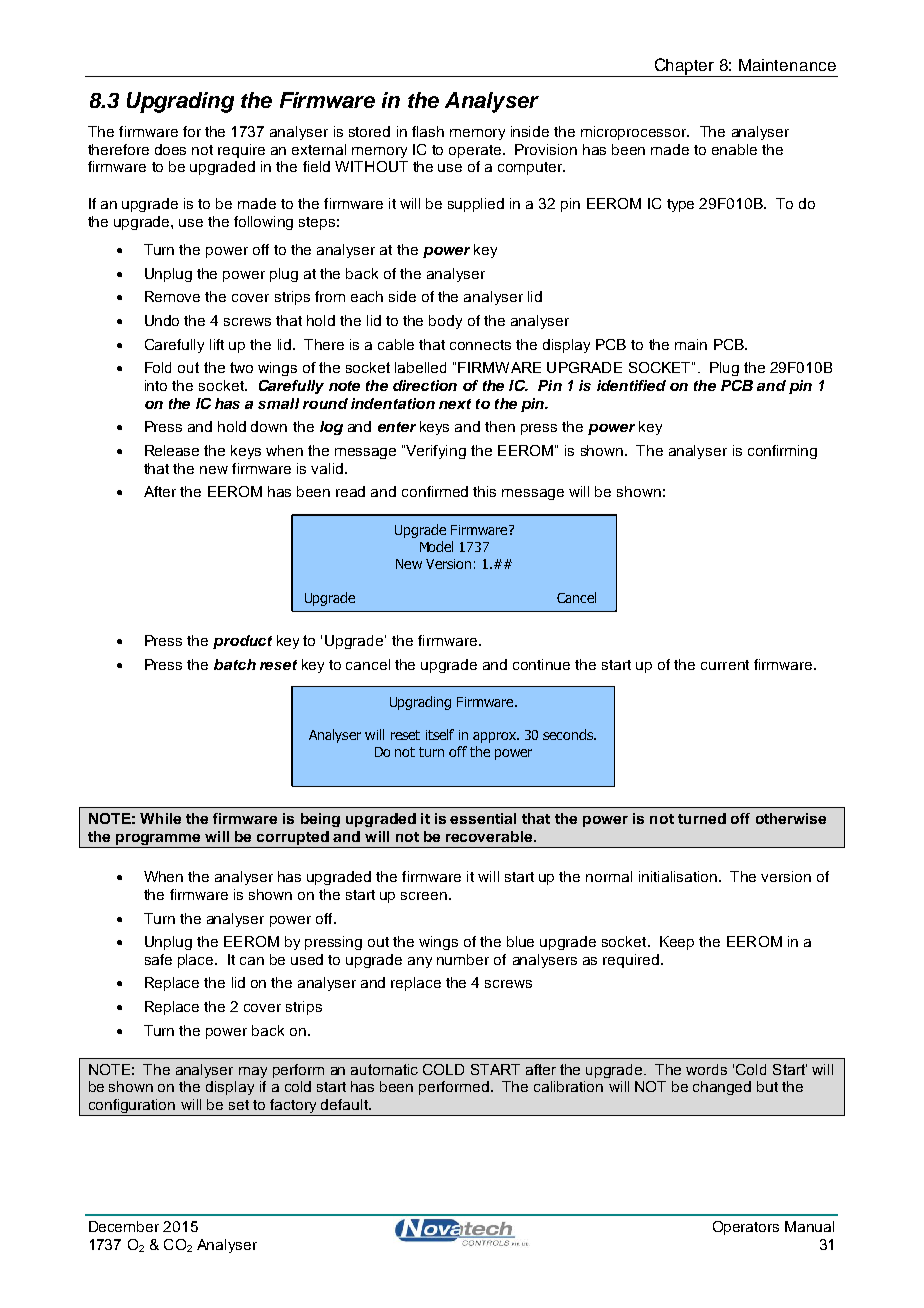 This image has width=924, height=1308. What do you see at coordinates (235, 664) in the image?
I see `batch` at bounding box center [235, 664].
